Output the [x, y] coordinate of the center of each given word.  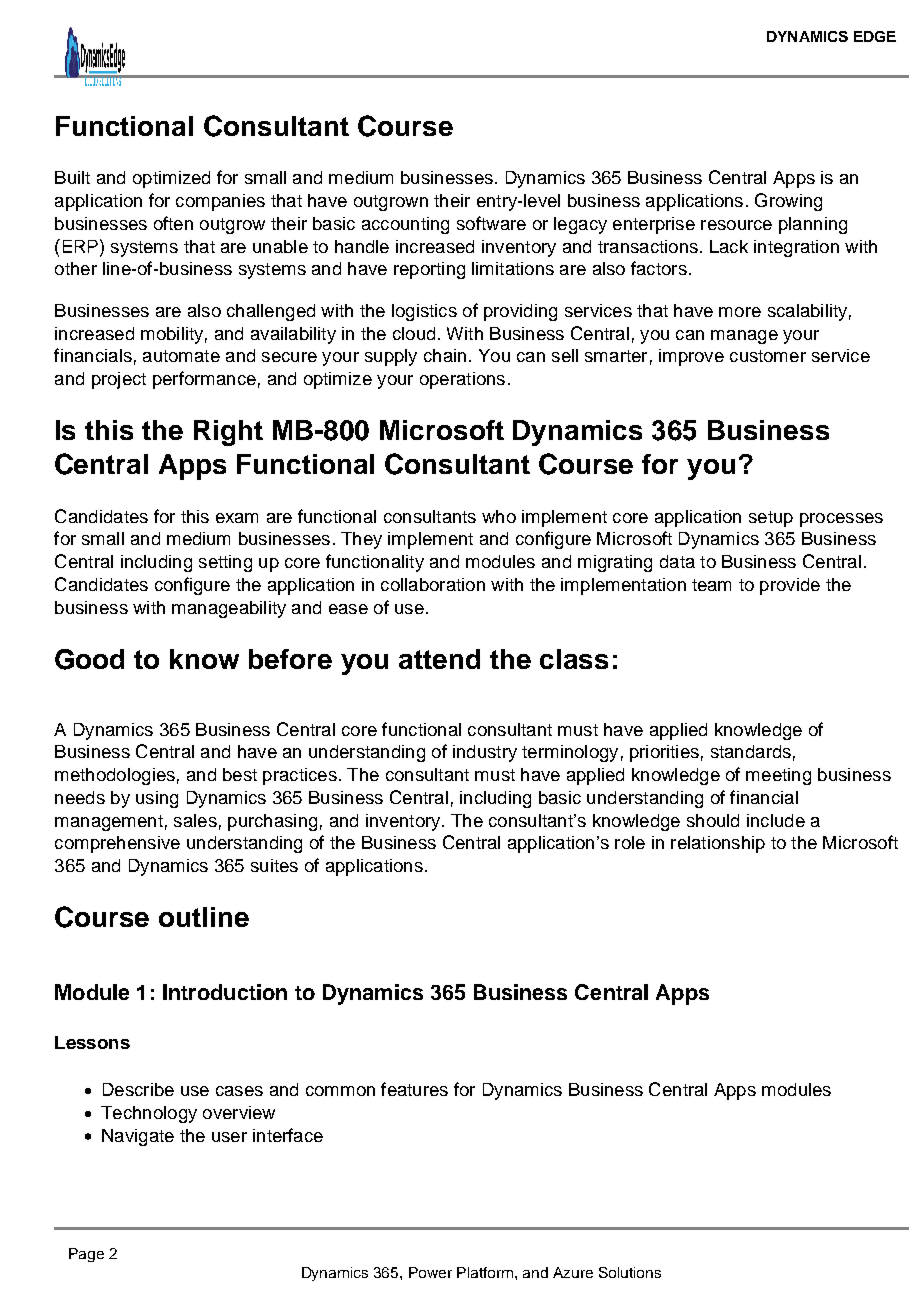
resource [736, 225]
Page [86, 1255]
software [491, 223]
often [173, 223]
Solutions [630, 1272]
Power [430, 1272]
